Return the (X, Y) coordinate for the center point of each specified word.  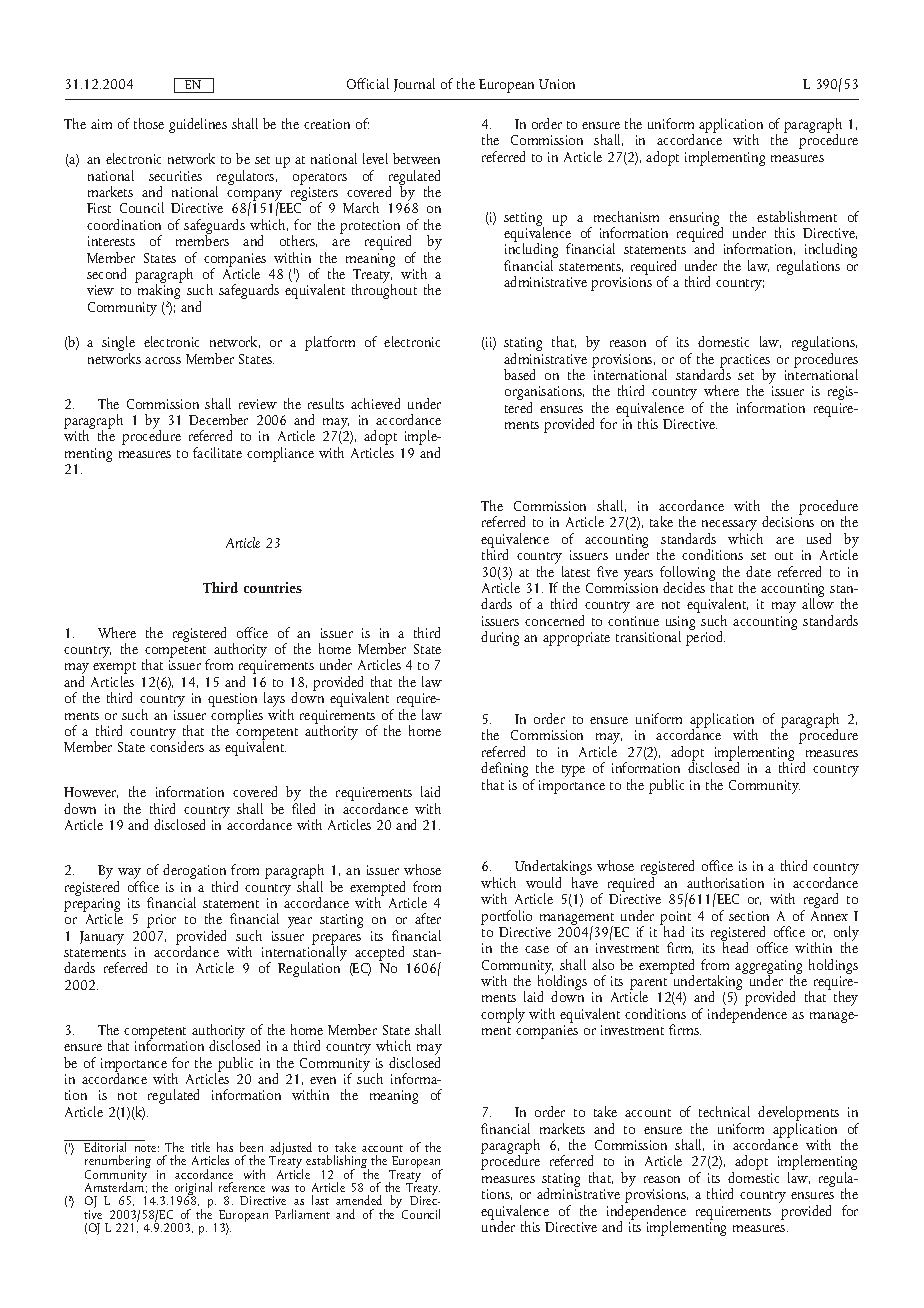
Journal (414, 85)
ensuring (695, 220)
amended (359, 1200)
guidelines (198, 125)
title (200, 1147)
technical (724, 1111)
